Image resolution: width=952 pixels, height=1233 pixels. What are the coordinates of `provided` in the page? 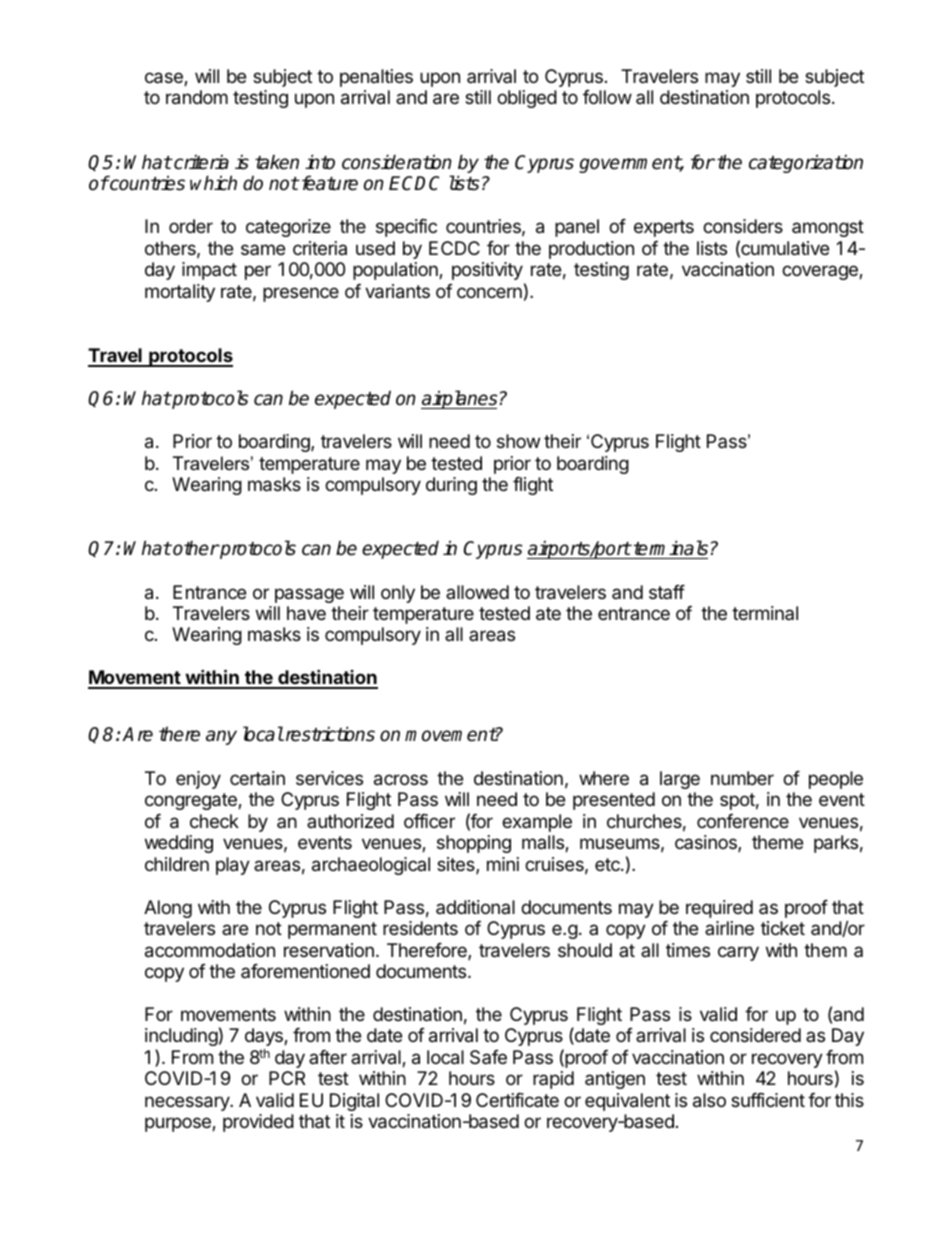 It's located at (258, 1123).
